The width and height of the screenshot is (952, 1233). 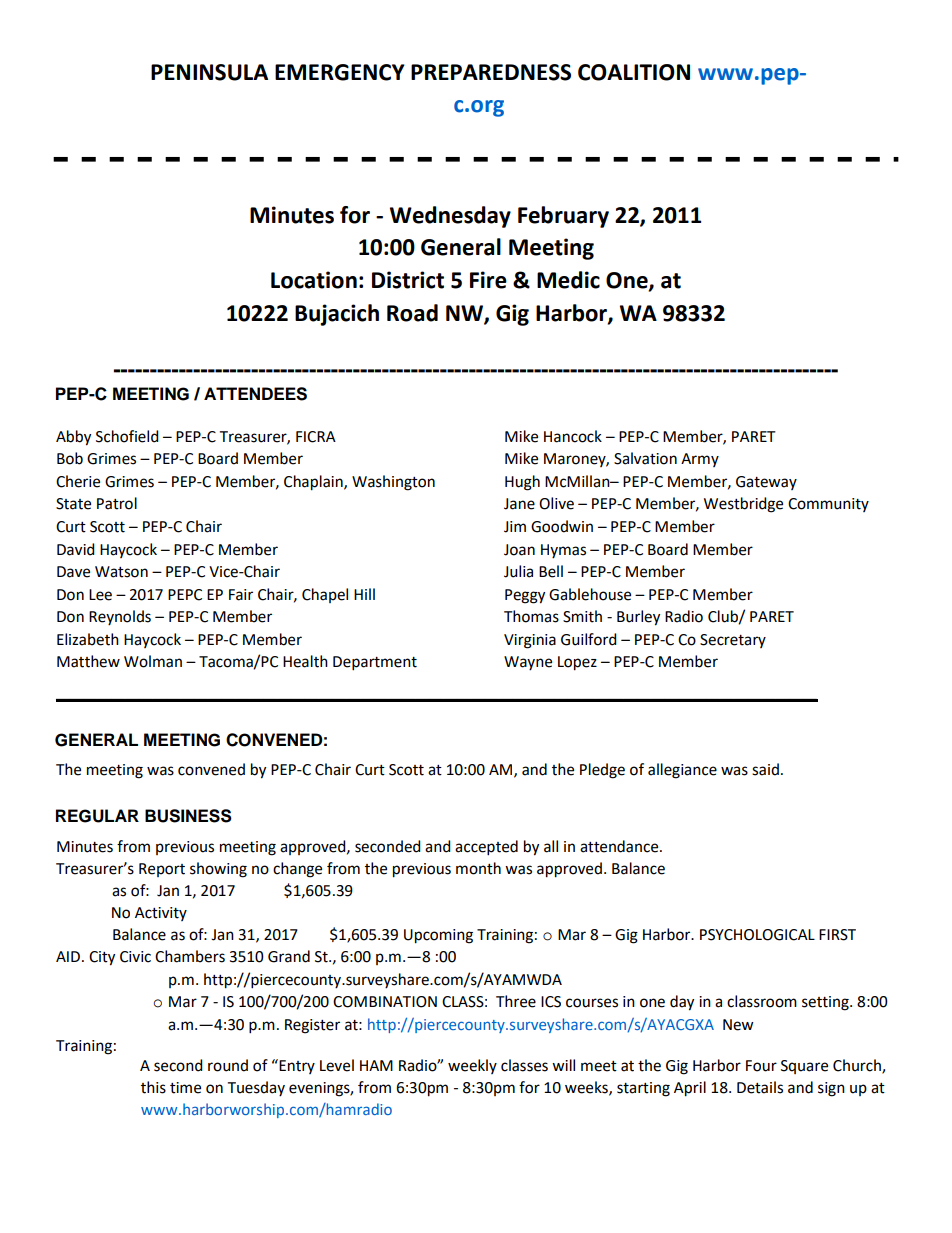 What do you see at coordinates (121, 572) in the screenshot?
I see `Watson` at bounding box center [121, 572].
